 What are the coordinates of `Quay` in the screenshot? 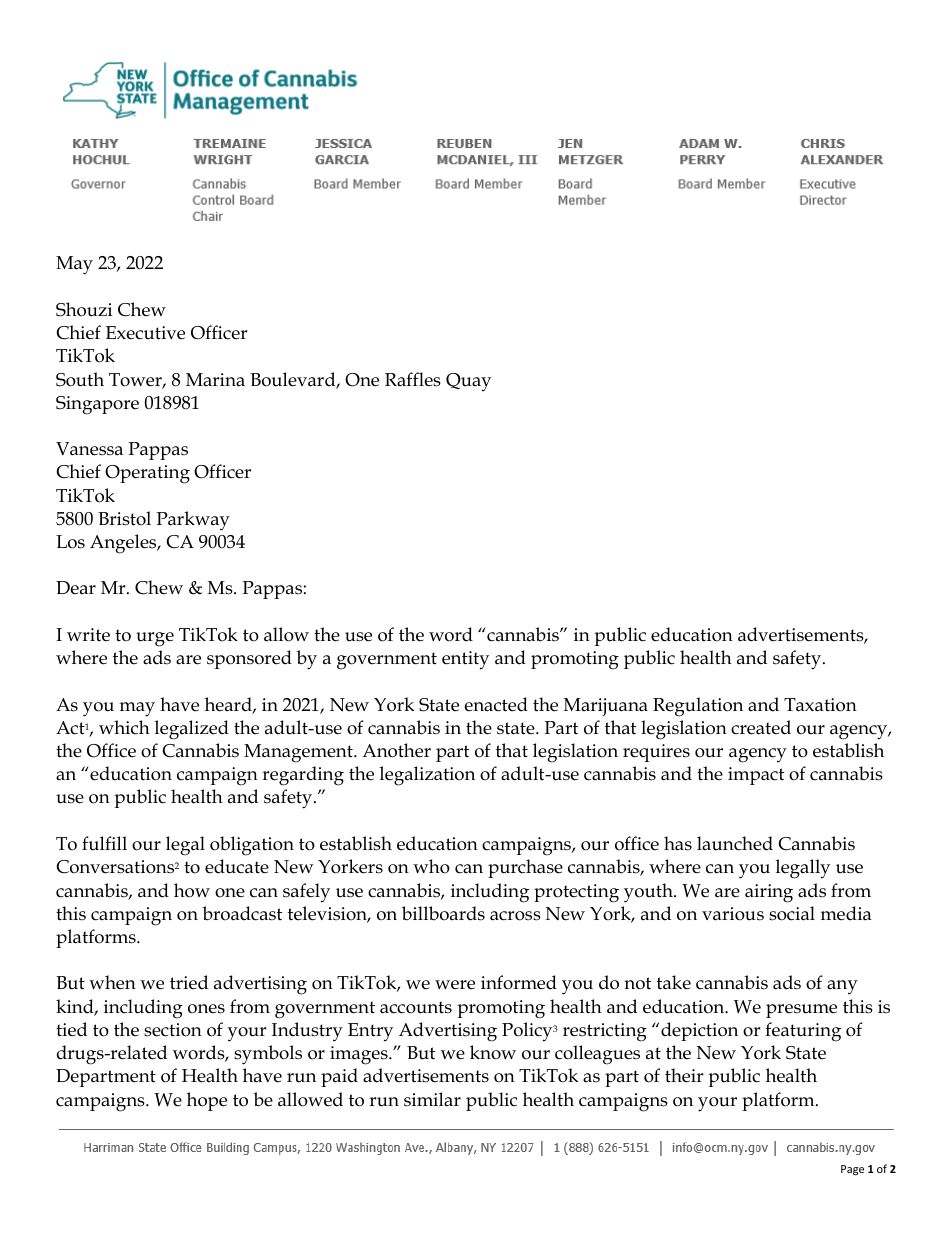 It's located at (468, 382).
